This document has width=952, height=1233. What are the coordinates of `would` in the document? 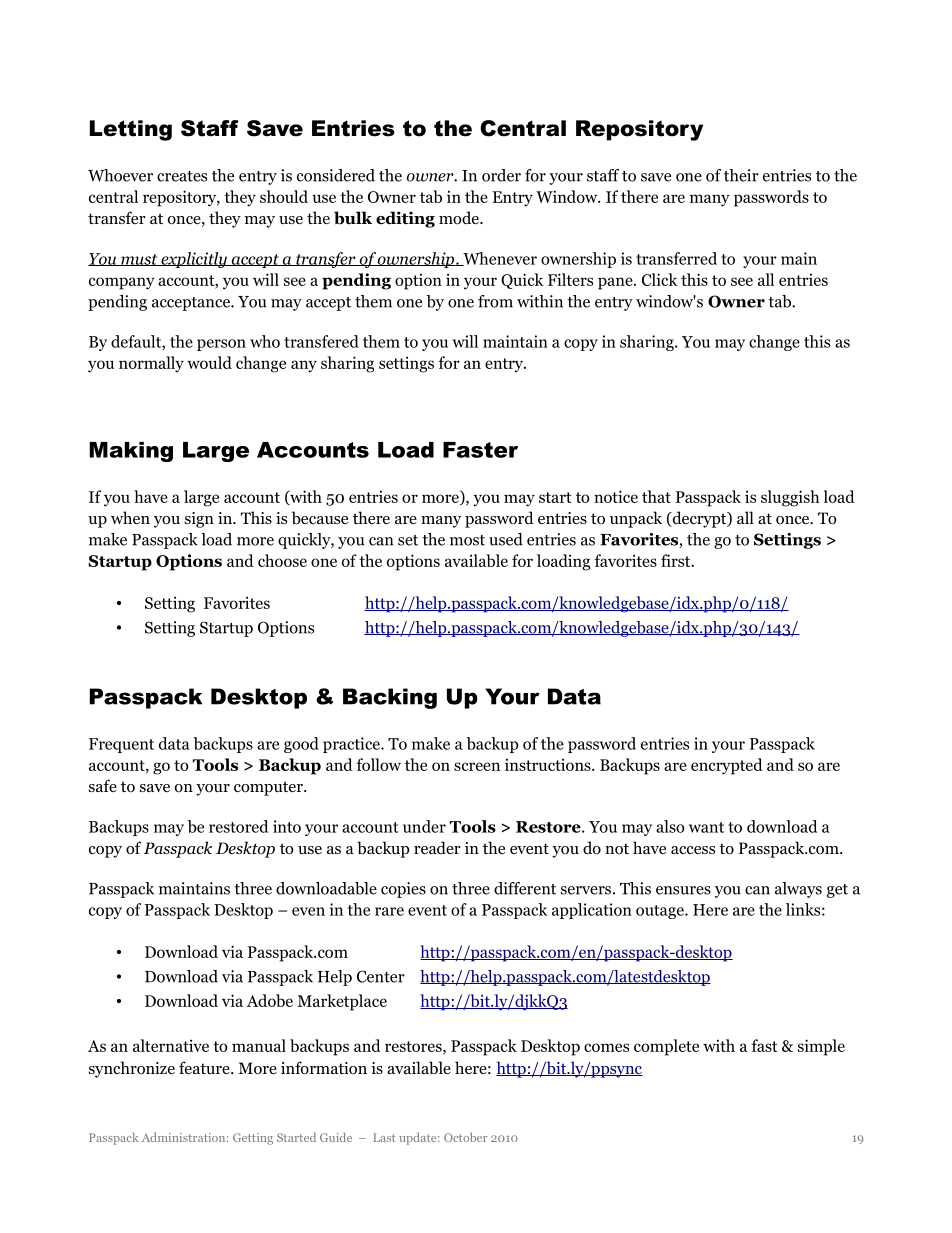 It's located at (209, 362).
